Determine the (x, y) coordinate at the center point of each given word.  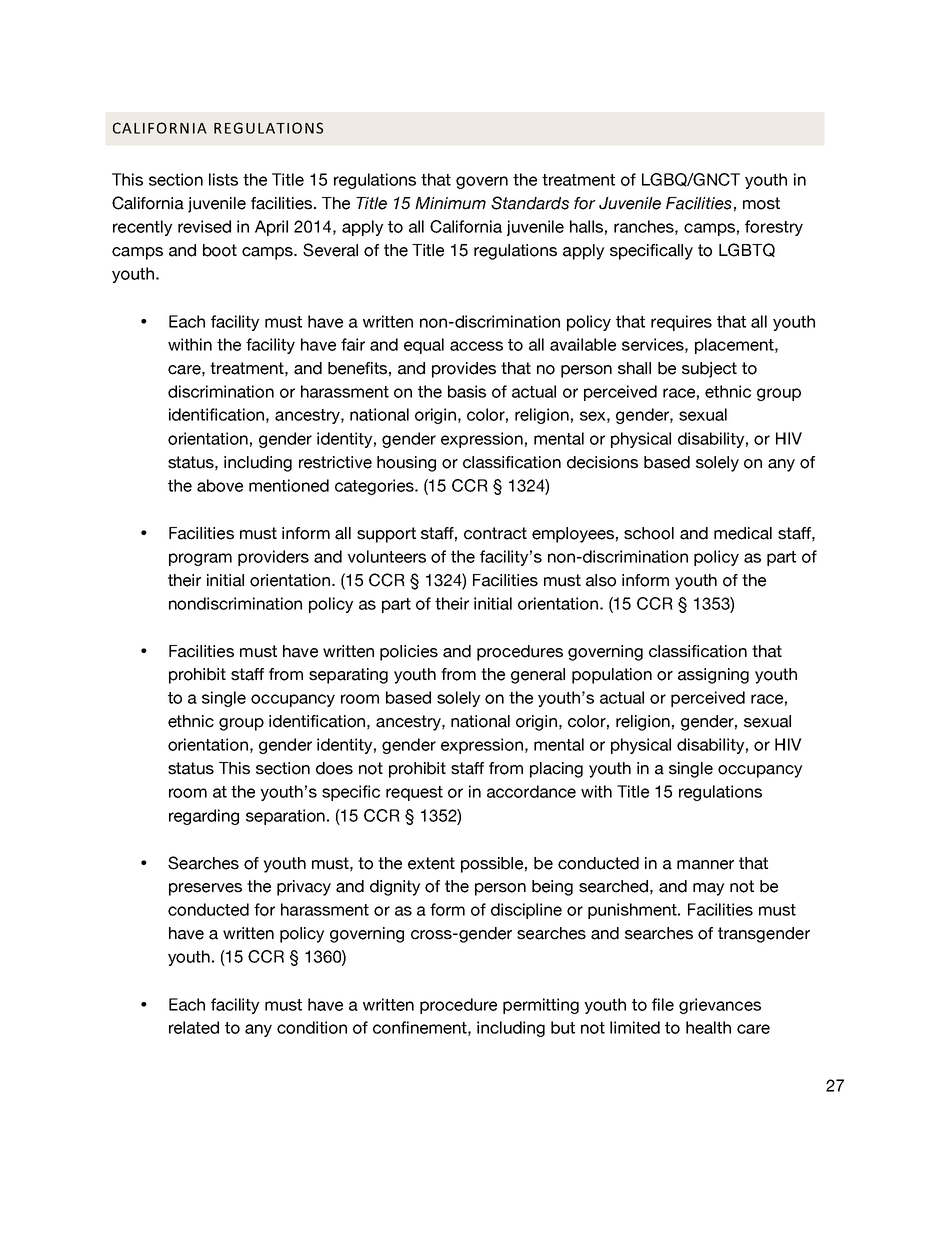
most (761, 203)
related (194, 1027)
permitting (541, 1006)
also (601, 580)
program (200, 559)
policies (409, 653)
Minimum (450, 203)
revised (204, 226)
